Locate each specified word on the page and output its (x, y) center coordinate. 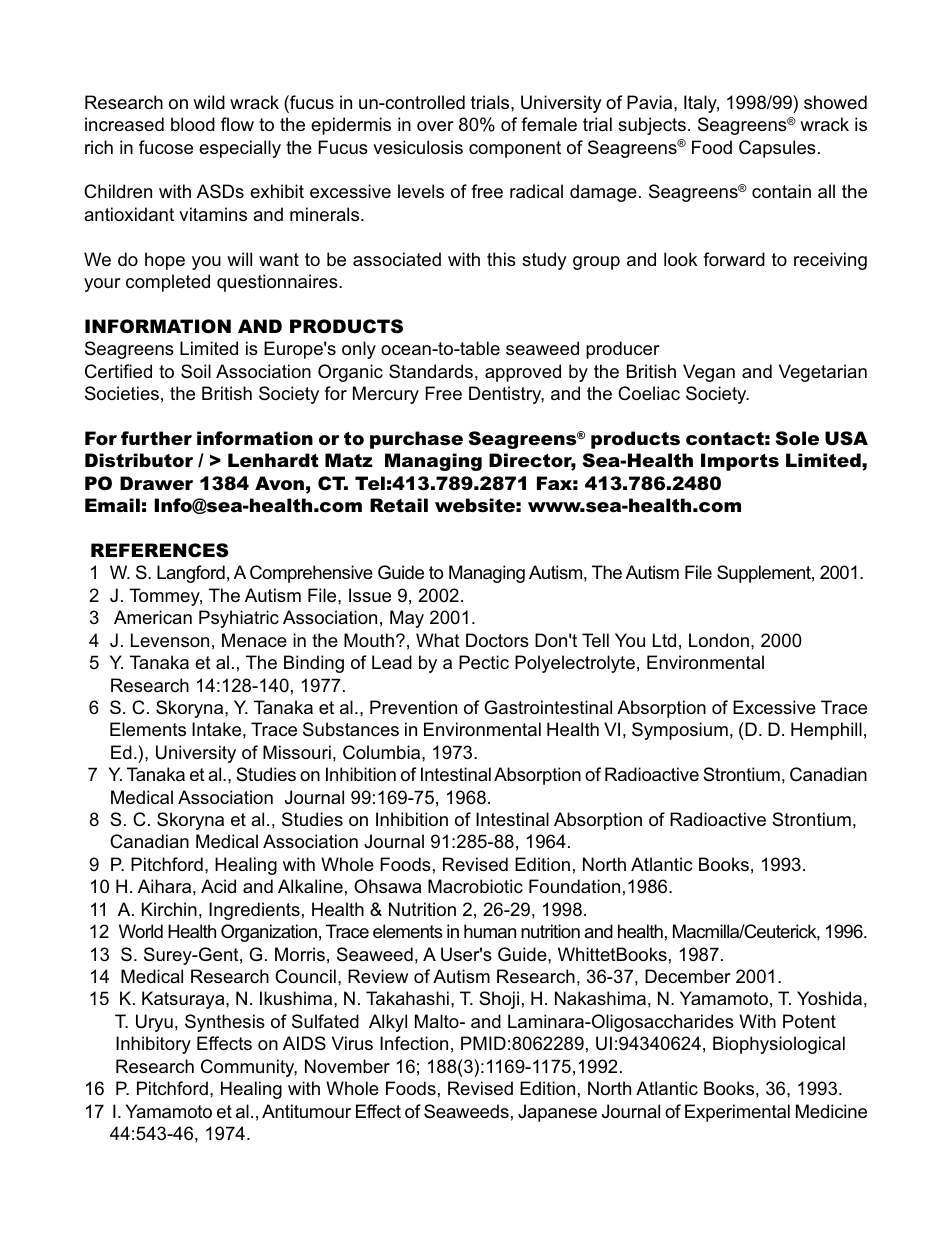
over (435, 126)
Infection (414, 1043)
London (719, 640)
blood (193, 124)
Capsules (777, 149)
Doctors (497, 640)
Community (249, 1068)
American (153, 617)
